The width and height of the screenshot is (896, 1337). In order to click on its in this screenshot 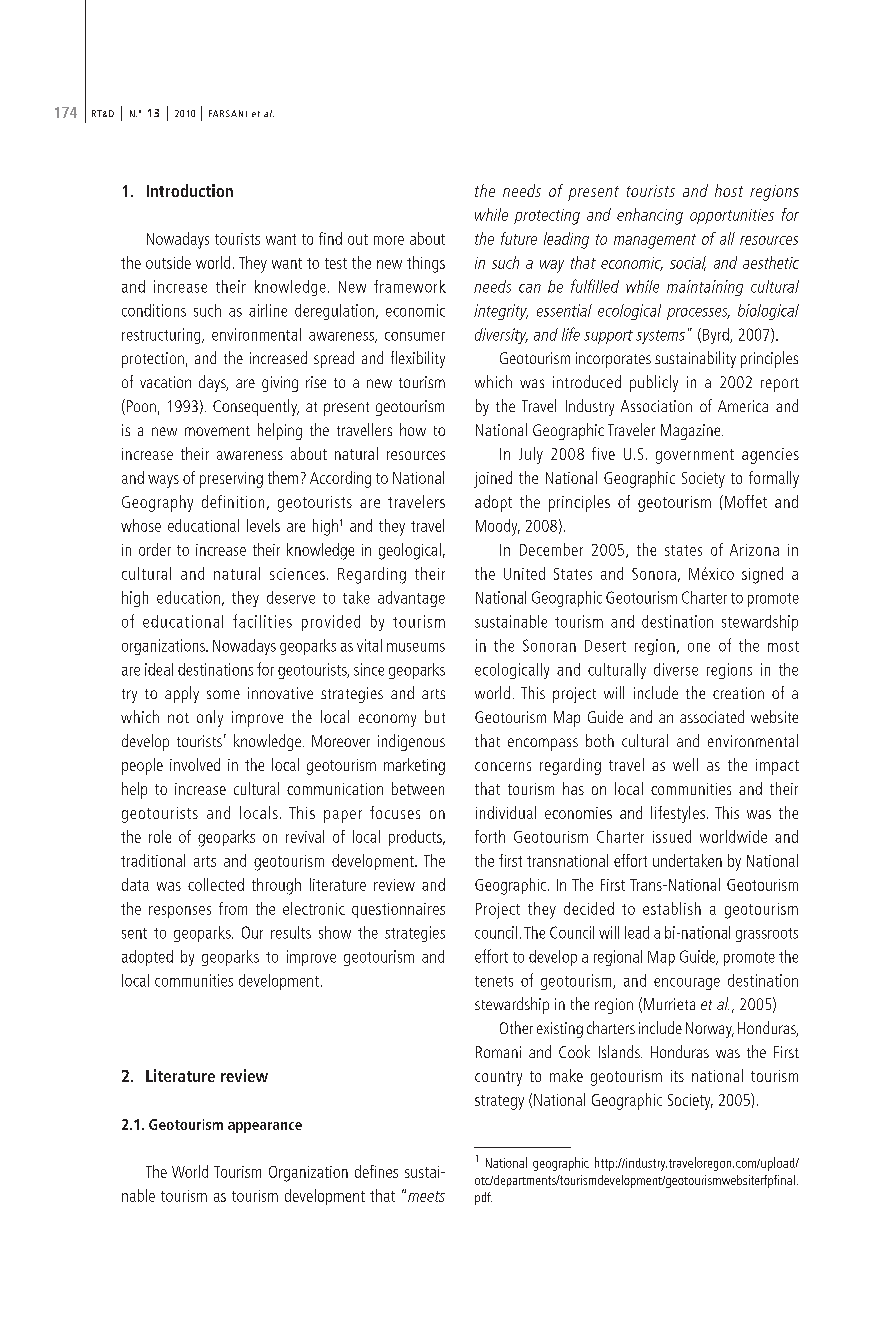, I will do `click(677, 1076)`.
